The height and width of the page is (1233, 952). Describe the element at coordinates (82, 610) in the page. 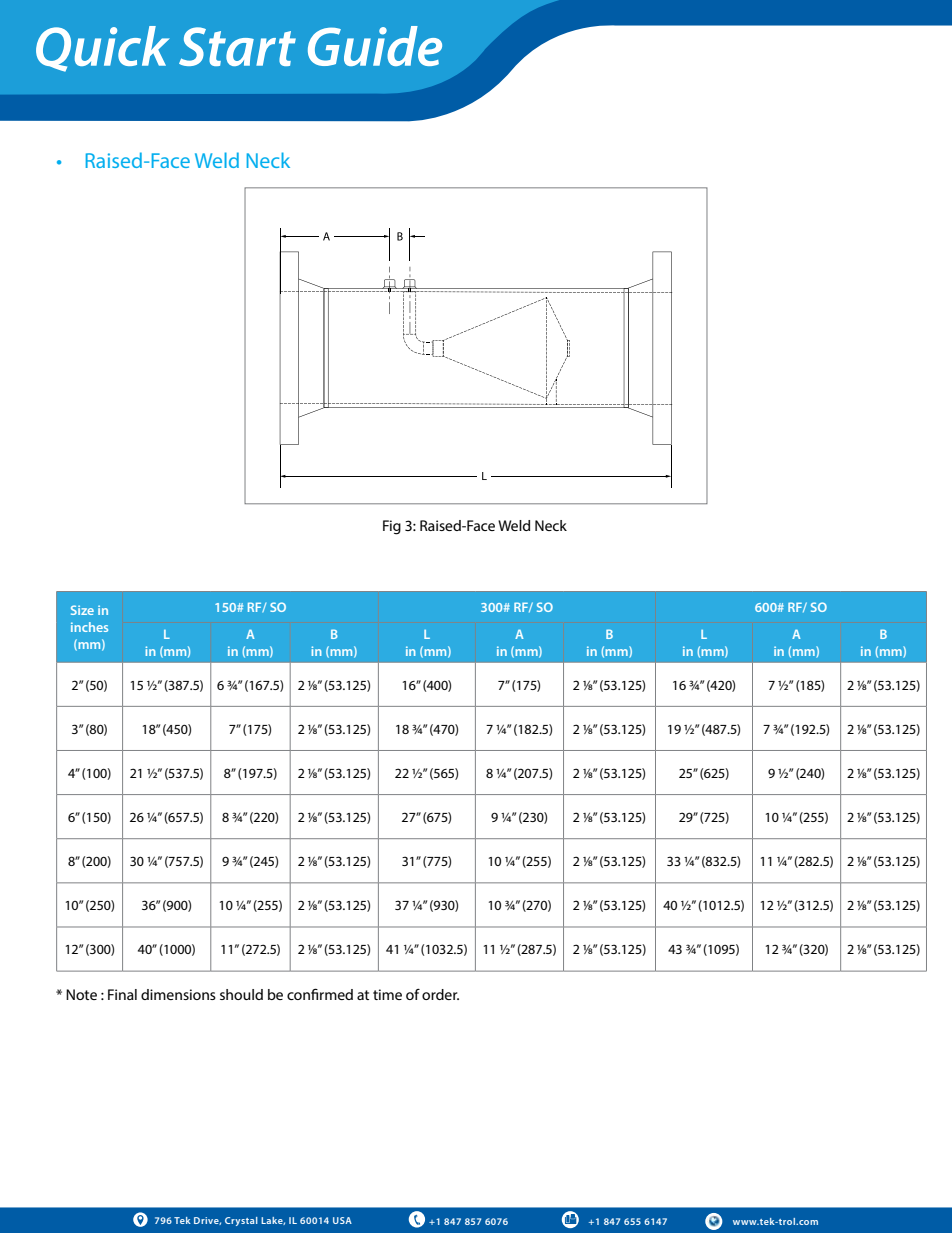

I see `Size` at that location.
